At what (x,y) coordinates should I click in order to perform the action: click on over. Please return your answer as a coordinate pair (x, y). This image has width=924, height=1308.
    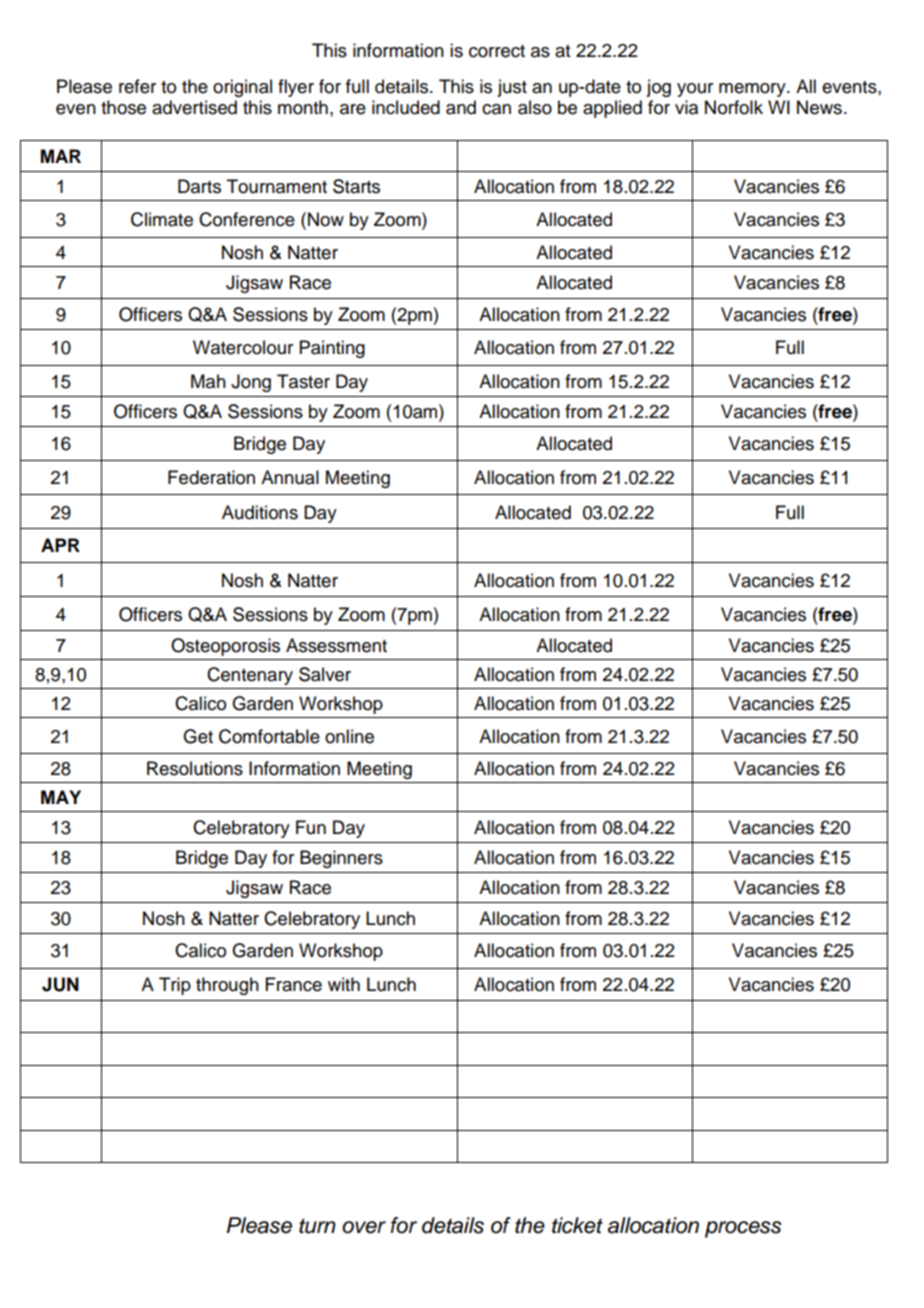
    Looking at the image, I should click on (364, 1227).
